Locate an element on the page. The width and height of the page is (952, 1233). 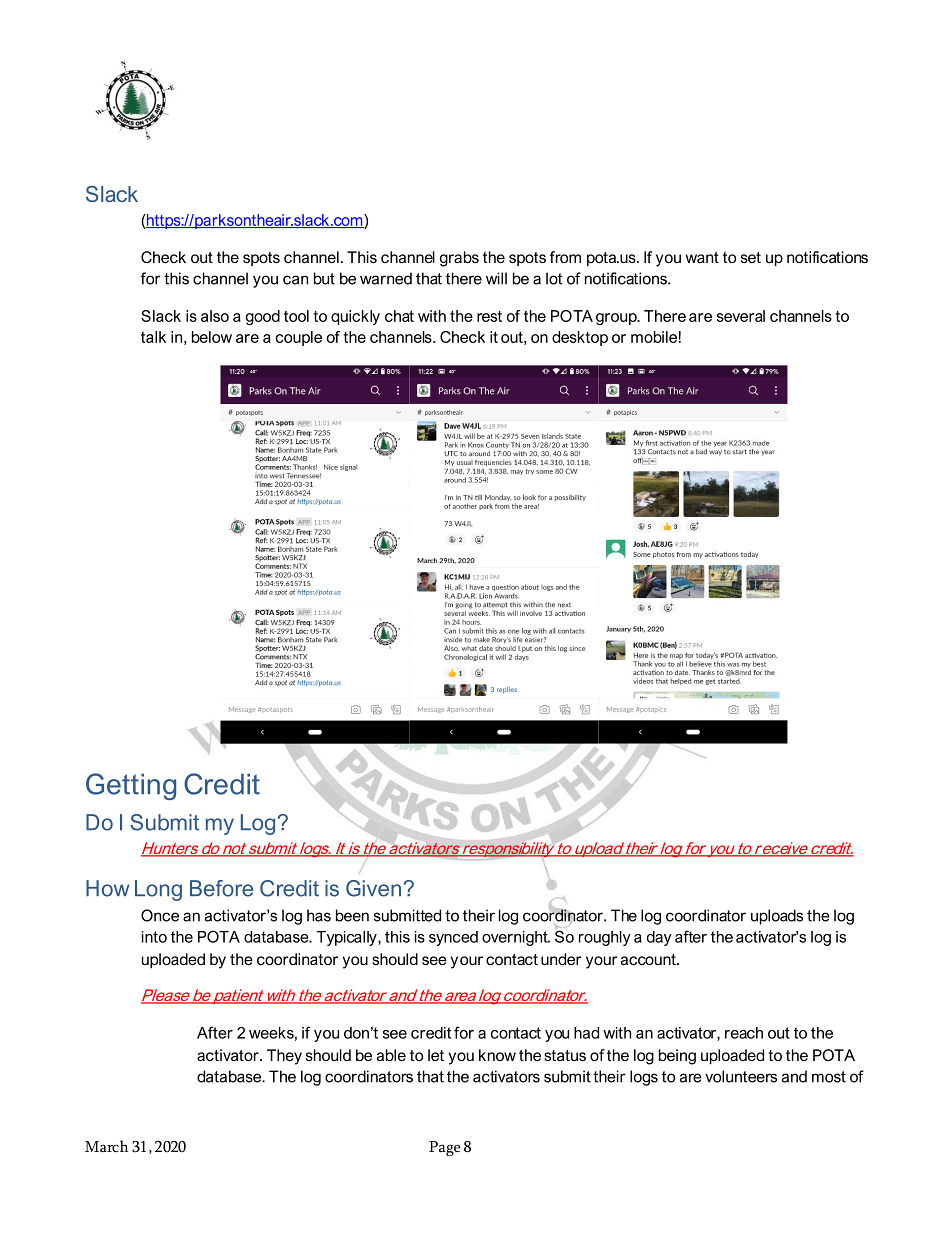
also is located at coordinates (215, 316).
